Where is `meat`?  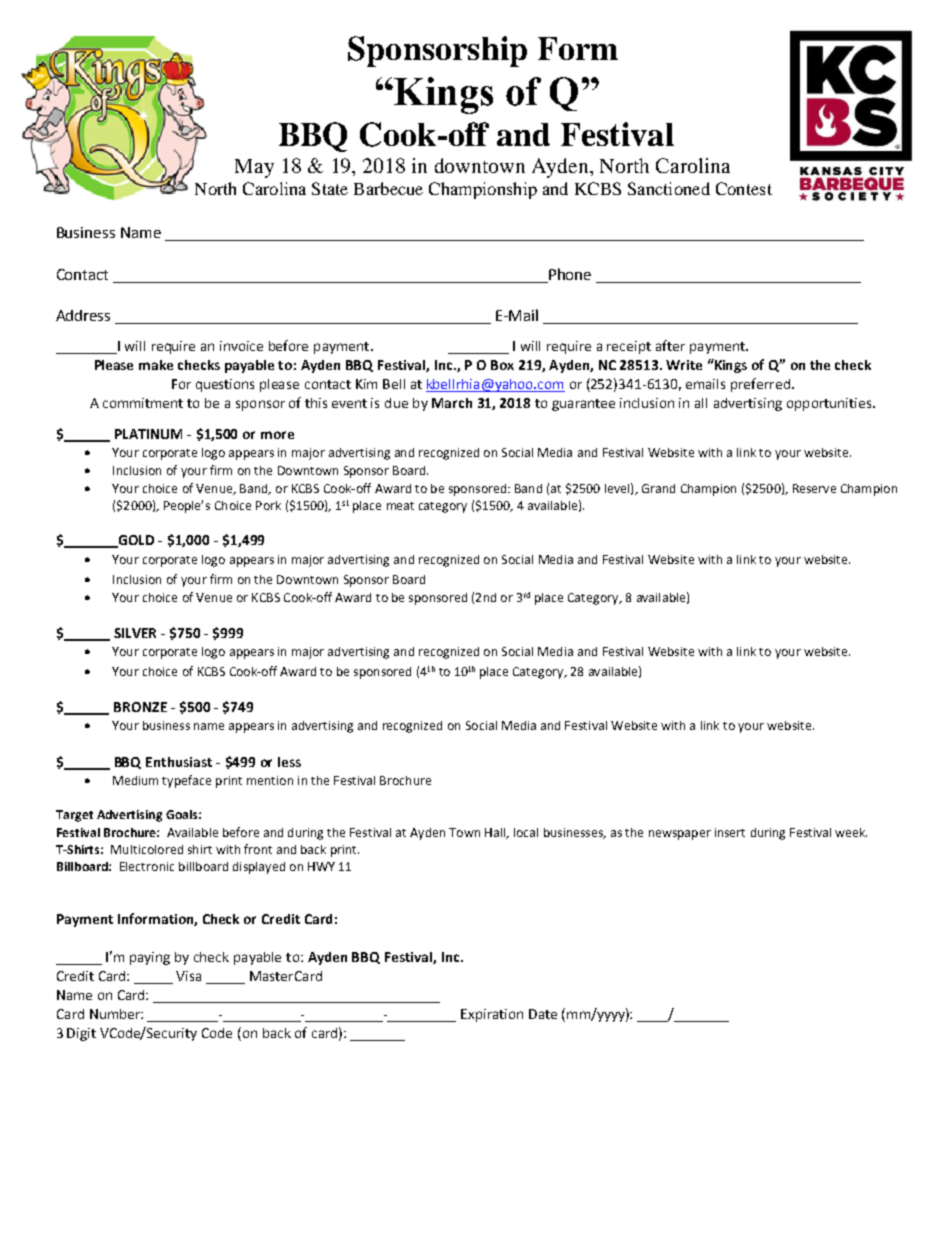
meat is located at coordinates (400, 506).
